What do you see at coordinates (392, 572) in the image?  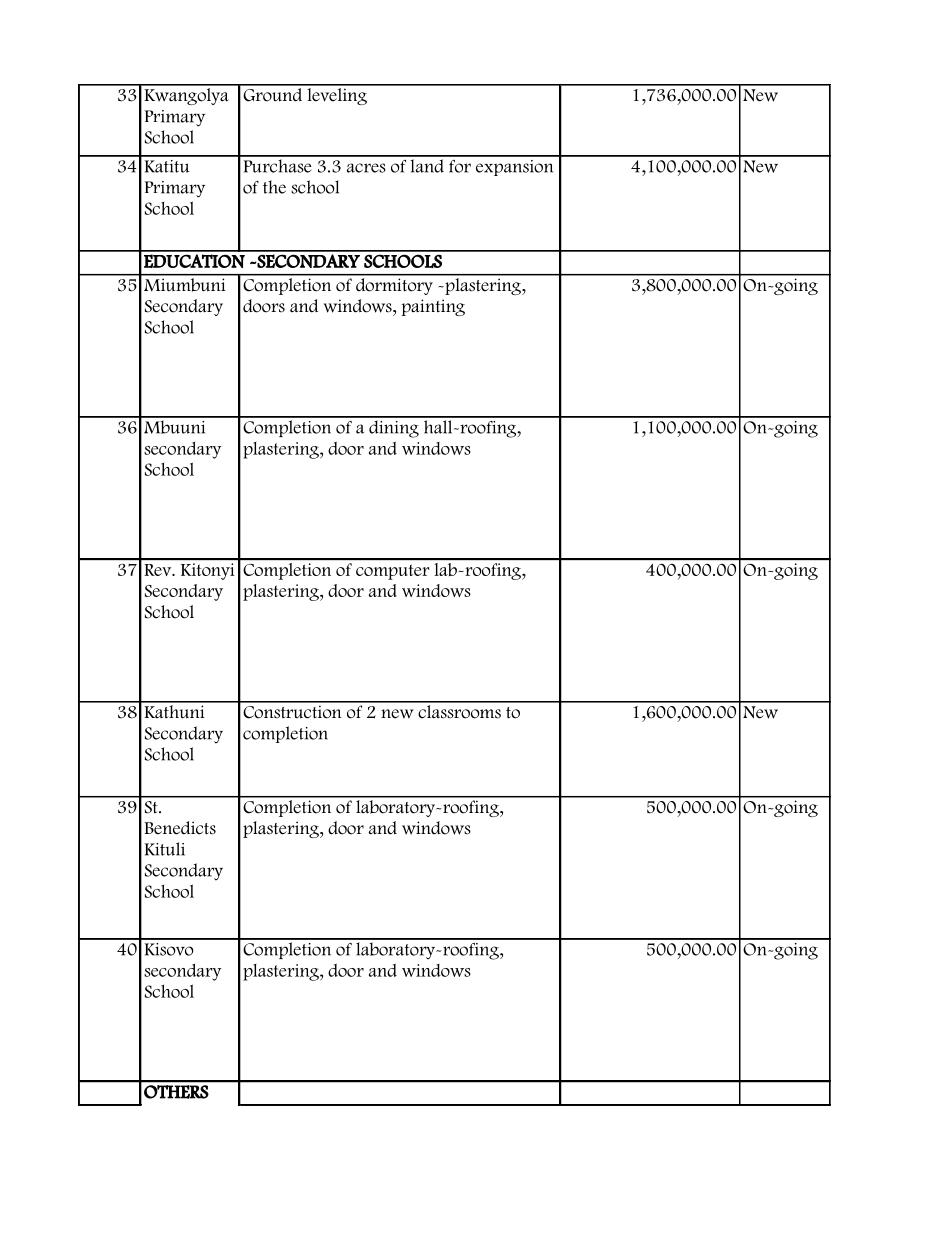 I see `computer` at bounding box center [392, 572].
